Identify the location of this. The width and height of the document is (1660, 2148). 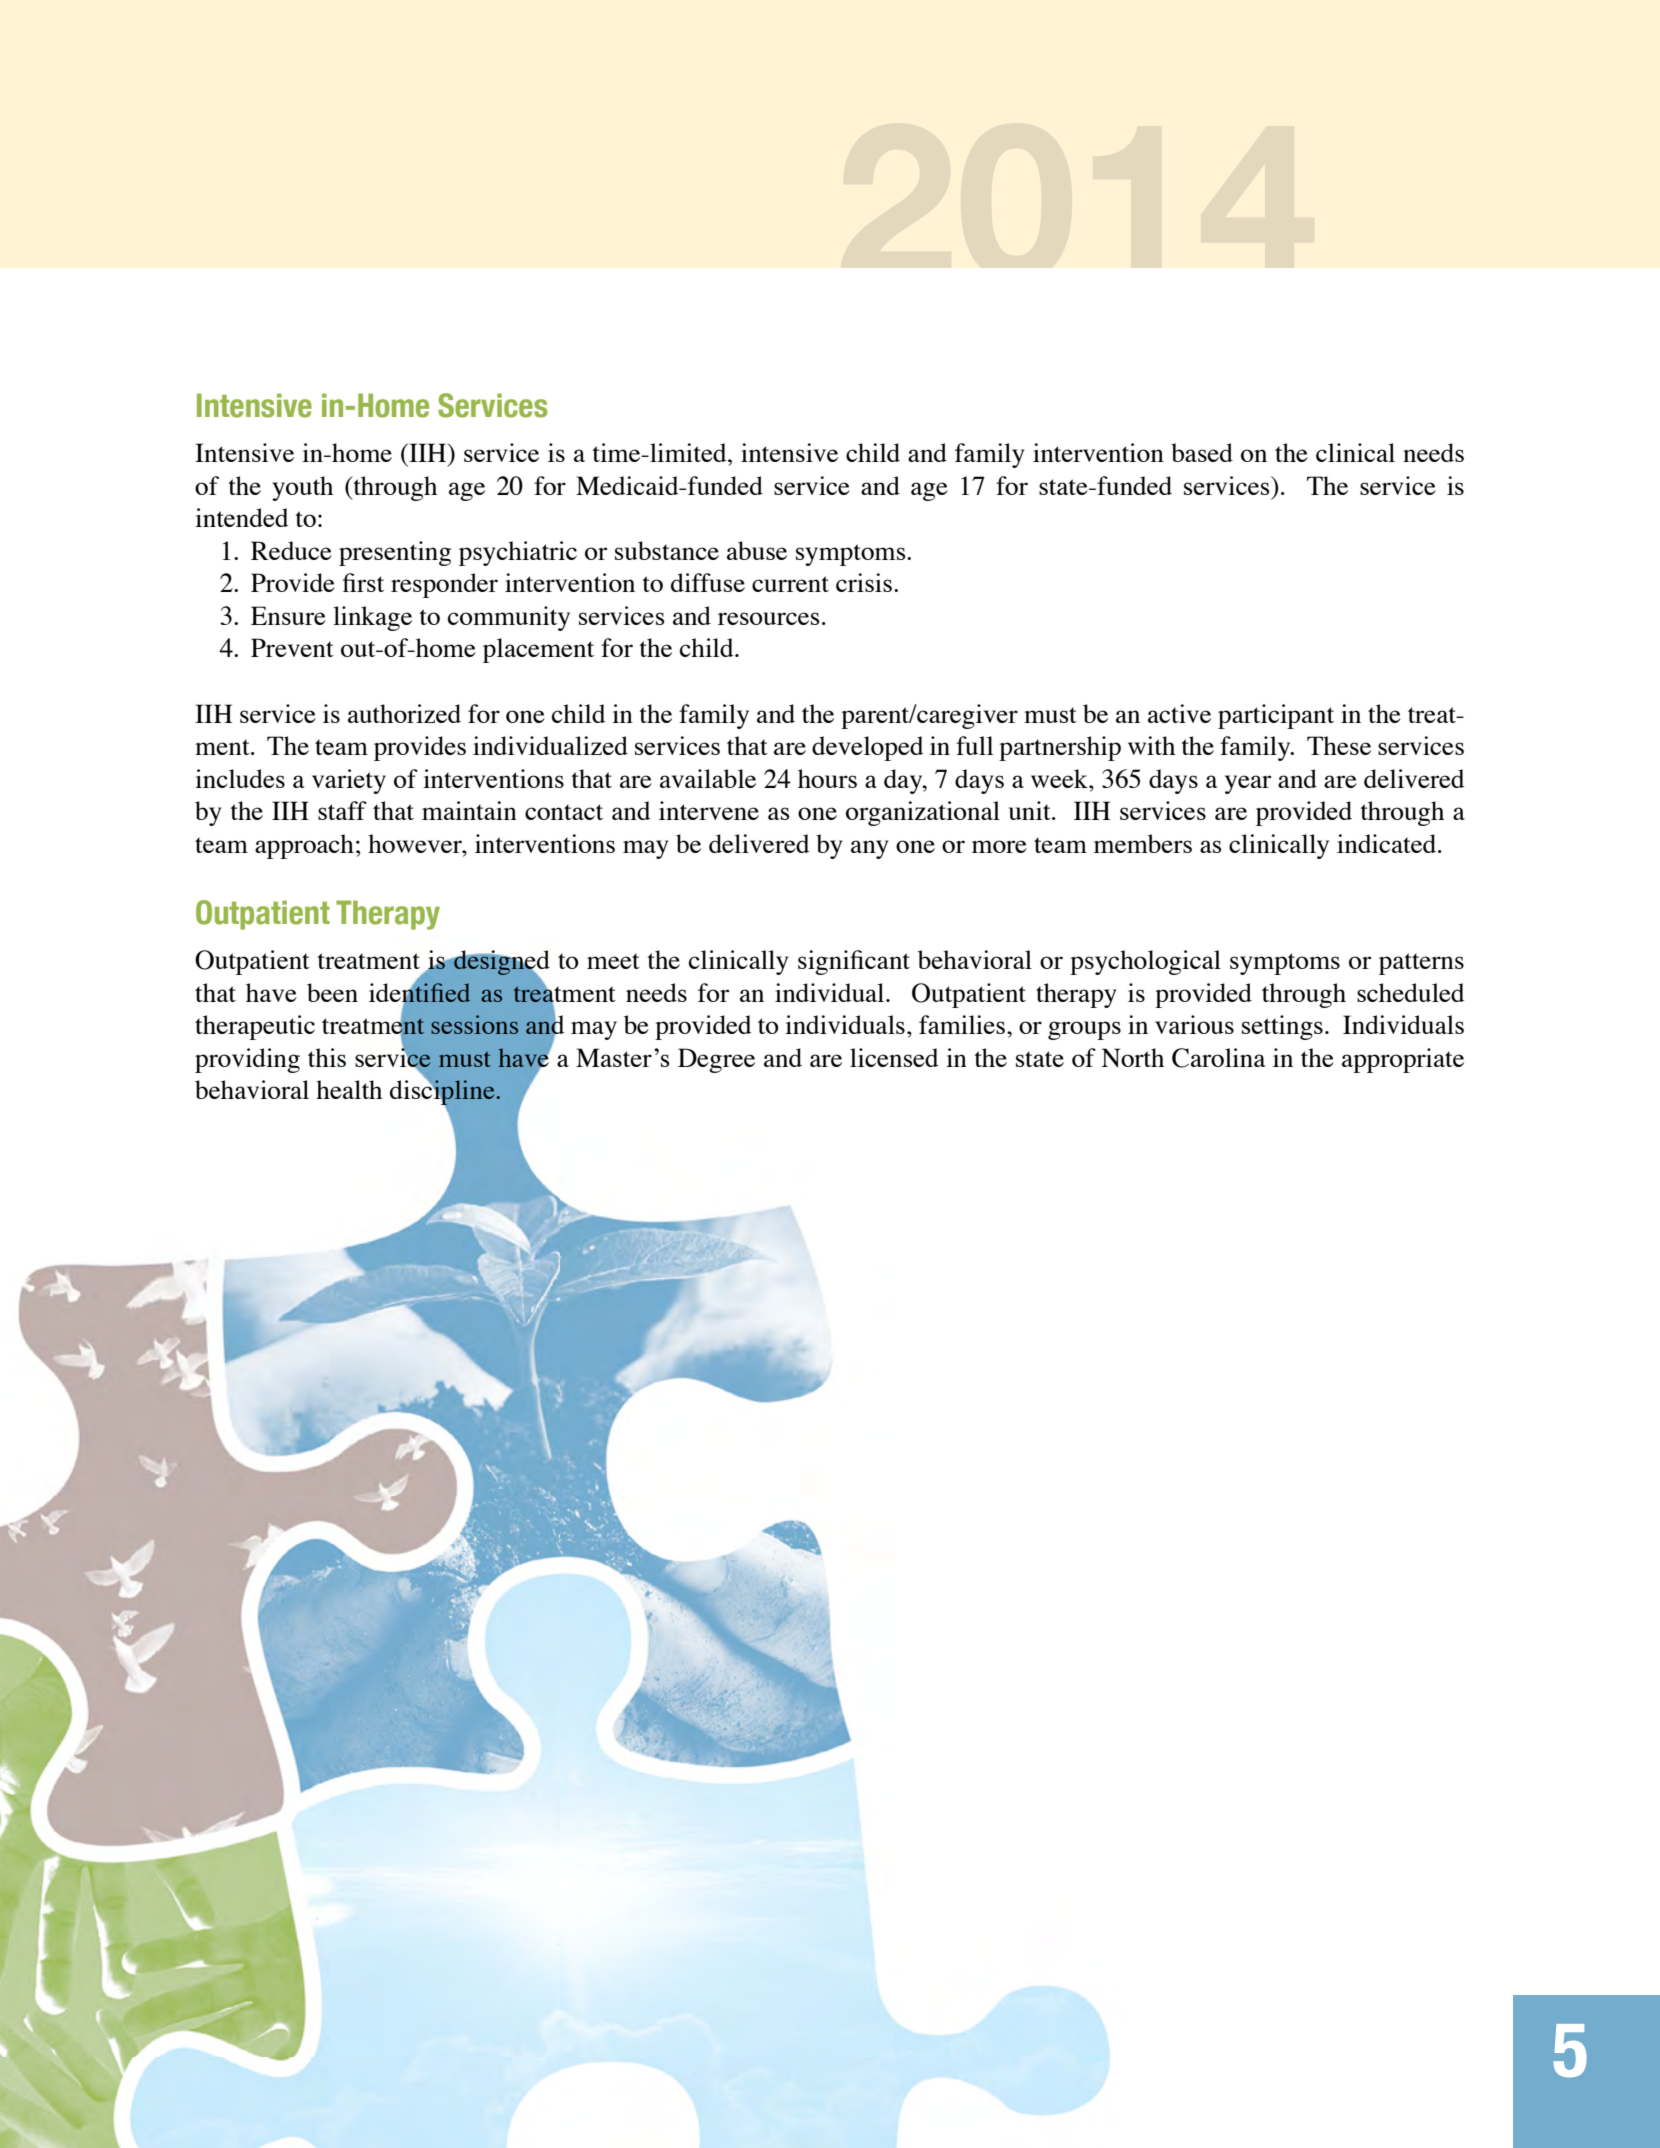
(327, 1057).
